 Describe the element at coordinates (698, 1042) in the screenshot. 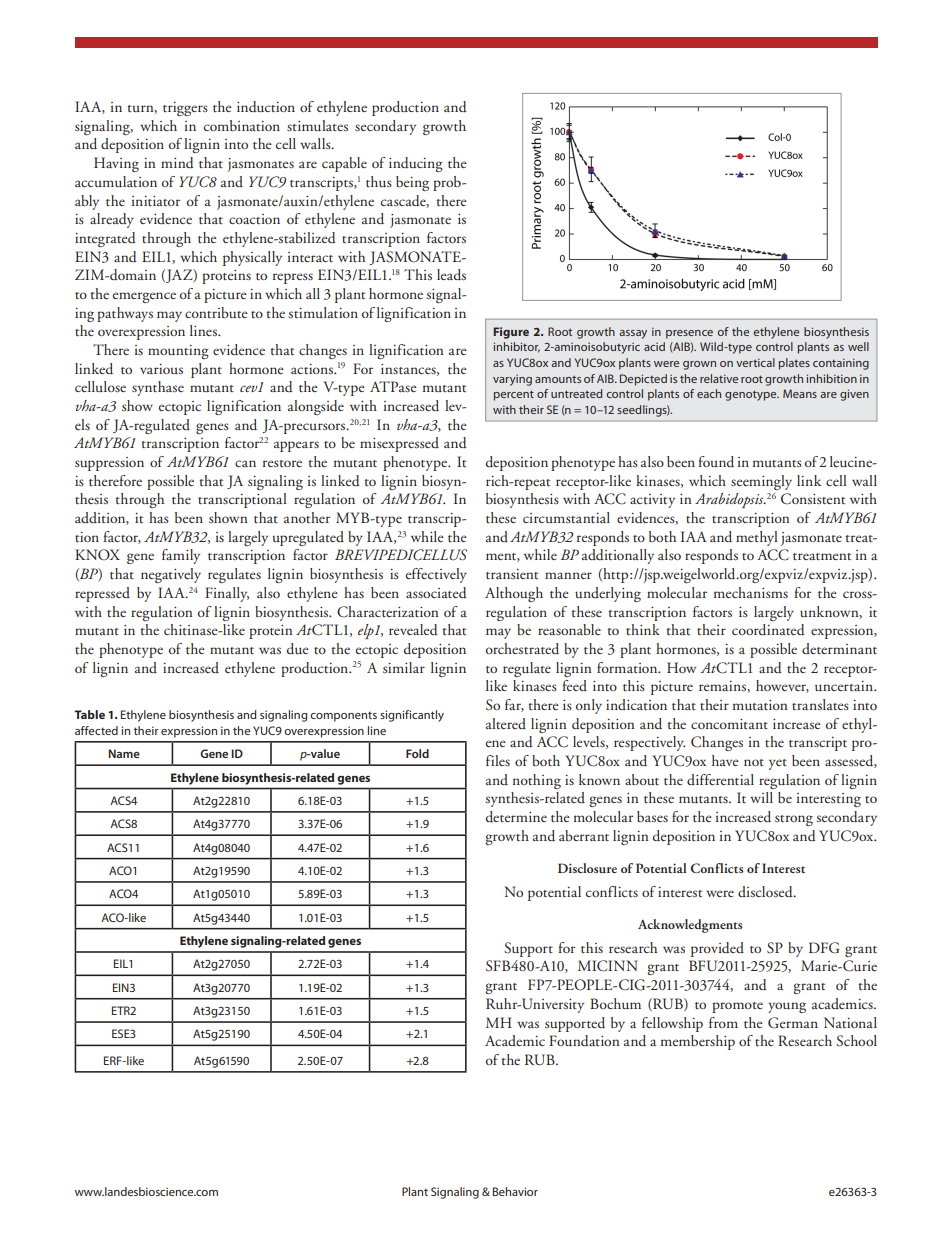

I see `membership` at that location.
